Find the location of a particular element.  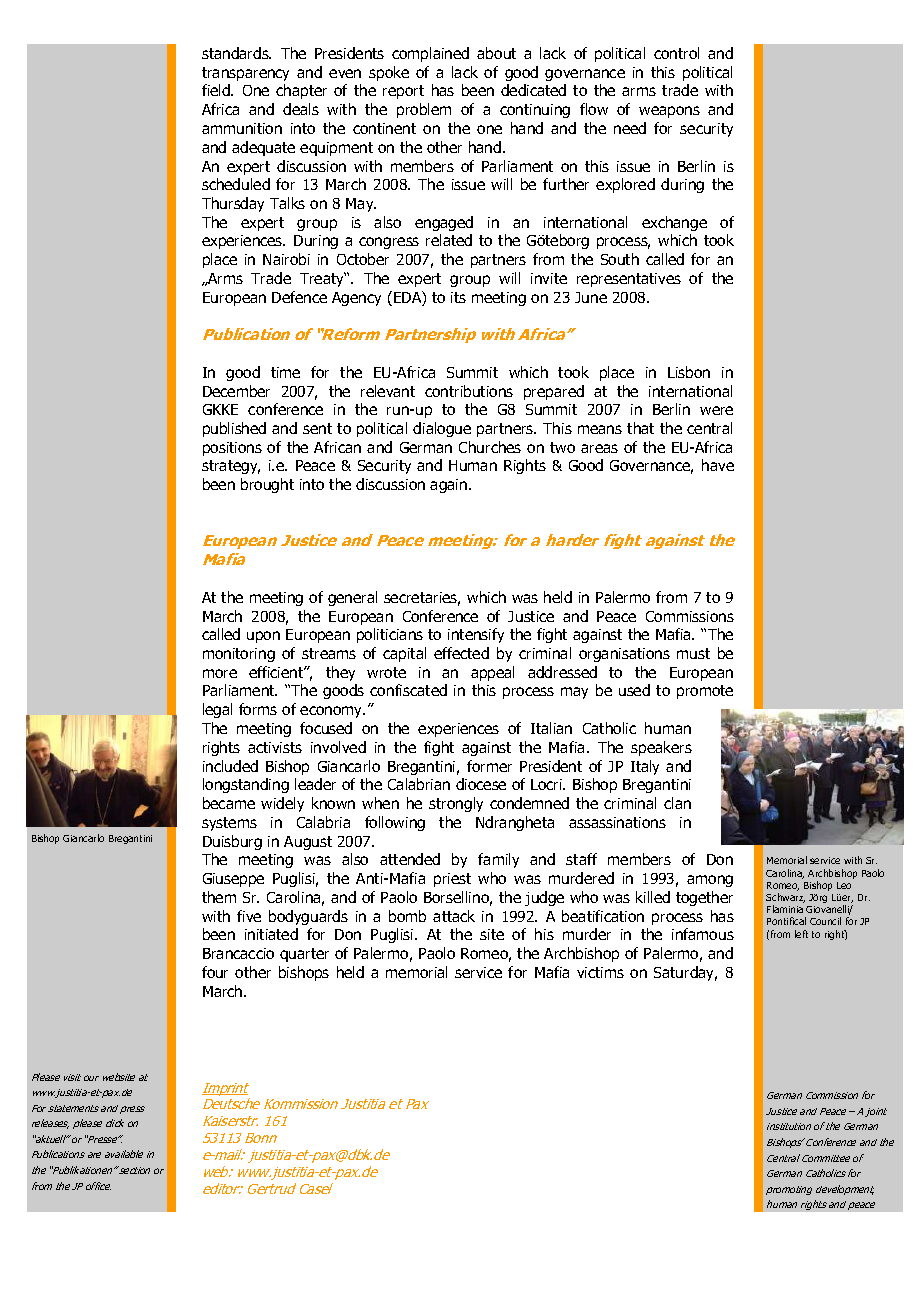

activists is located at coordinates (275, 747).
